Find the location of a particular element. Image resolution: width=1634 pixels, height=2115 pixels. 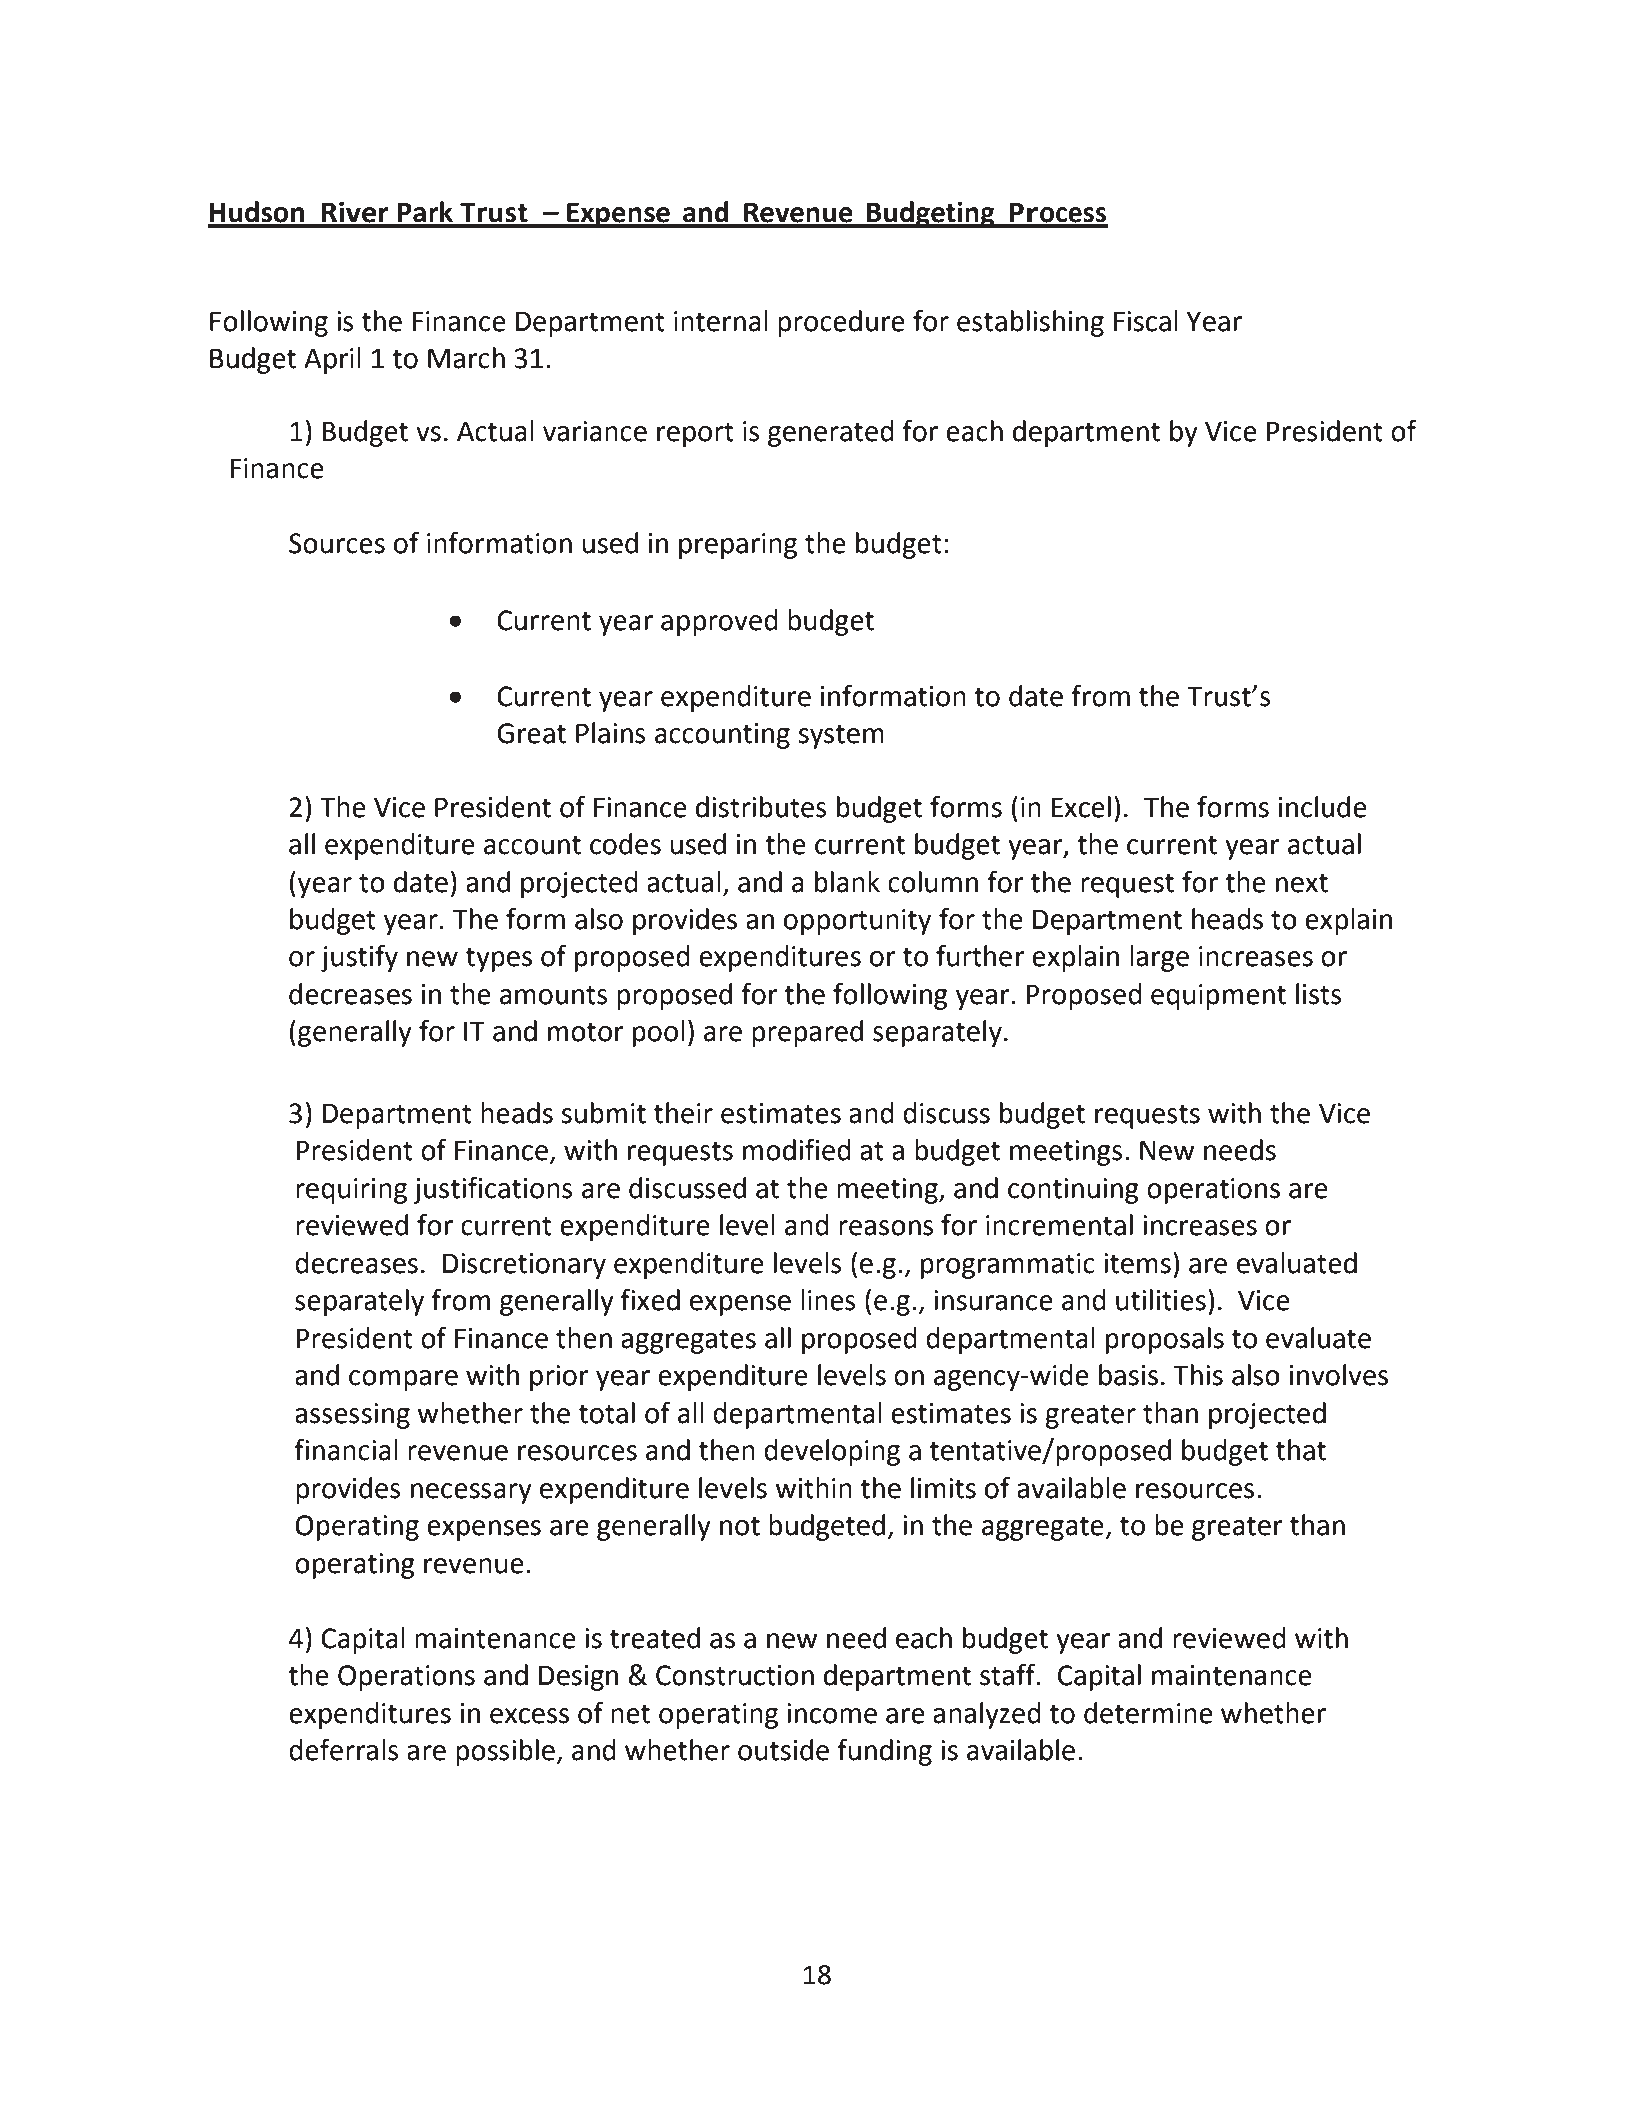

determine is located at coordinates (1148, 1713).
